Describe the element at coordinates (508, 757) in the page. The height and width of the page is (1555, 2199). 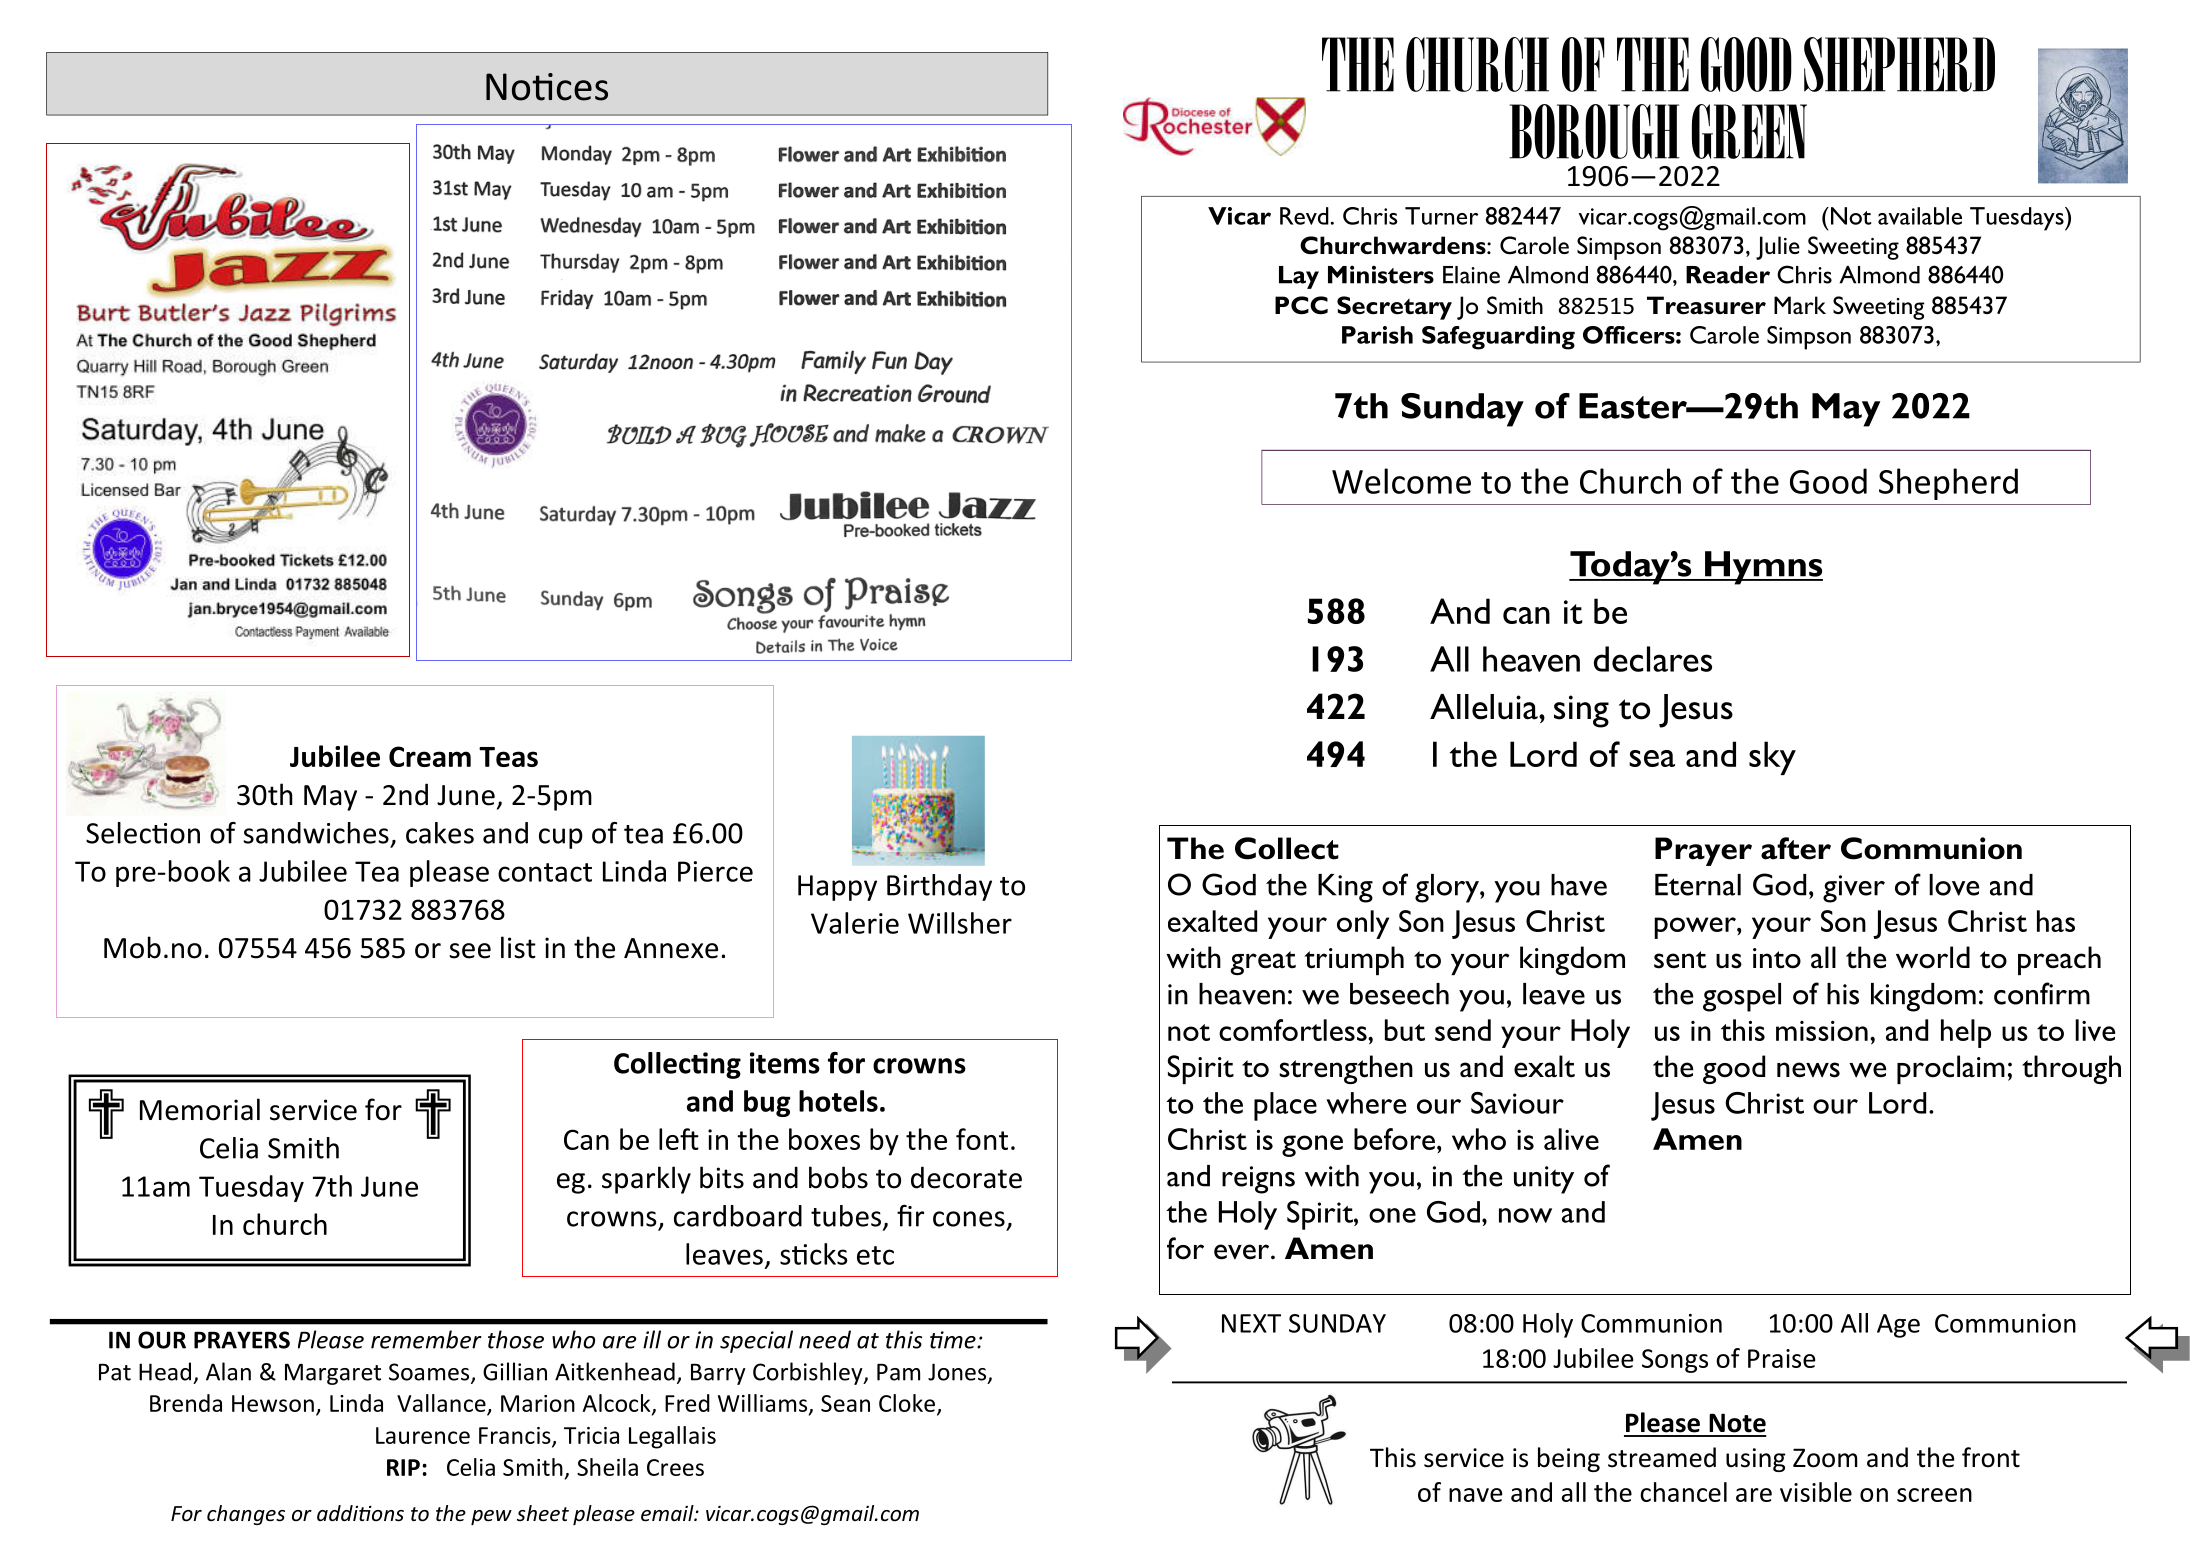
I see `Teas` at that location.
